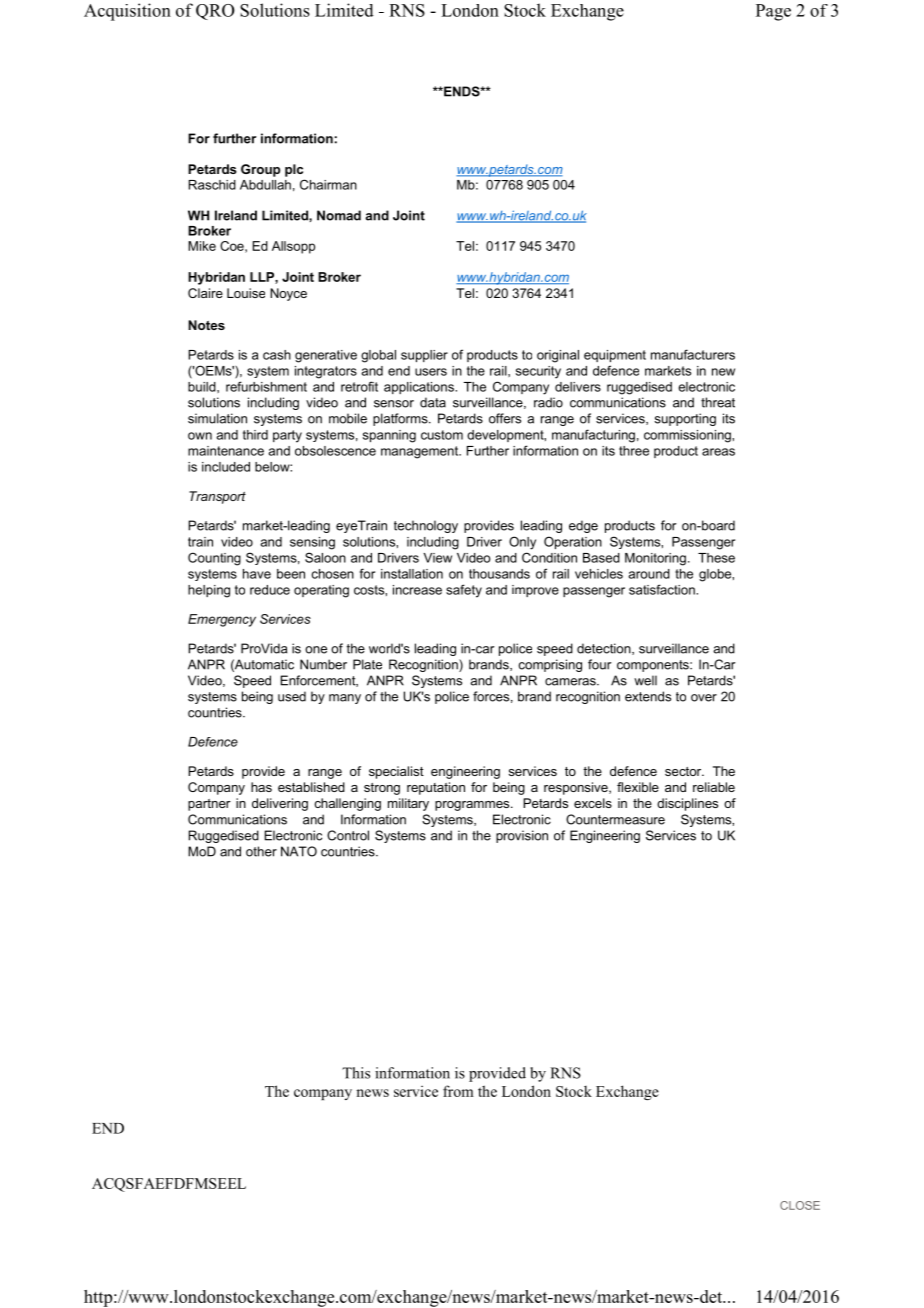 This document has width=924, height=1308. What do you see at coordinates (261, 851) in the document?
I see `other` at bounding box center [261, 851].
